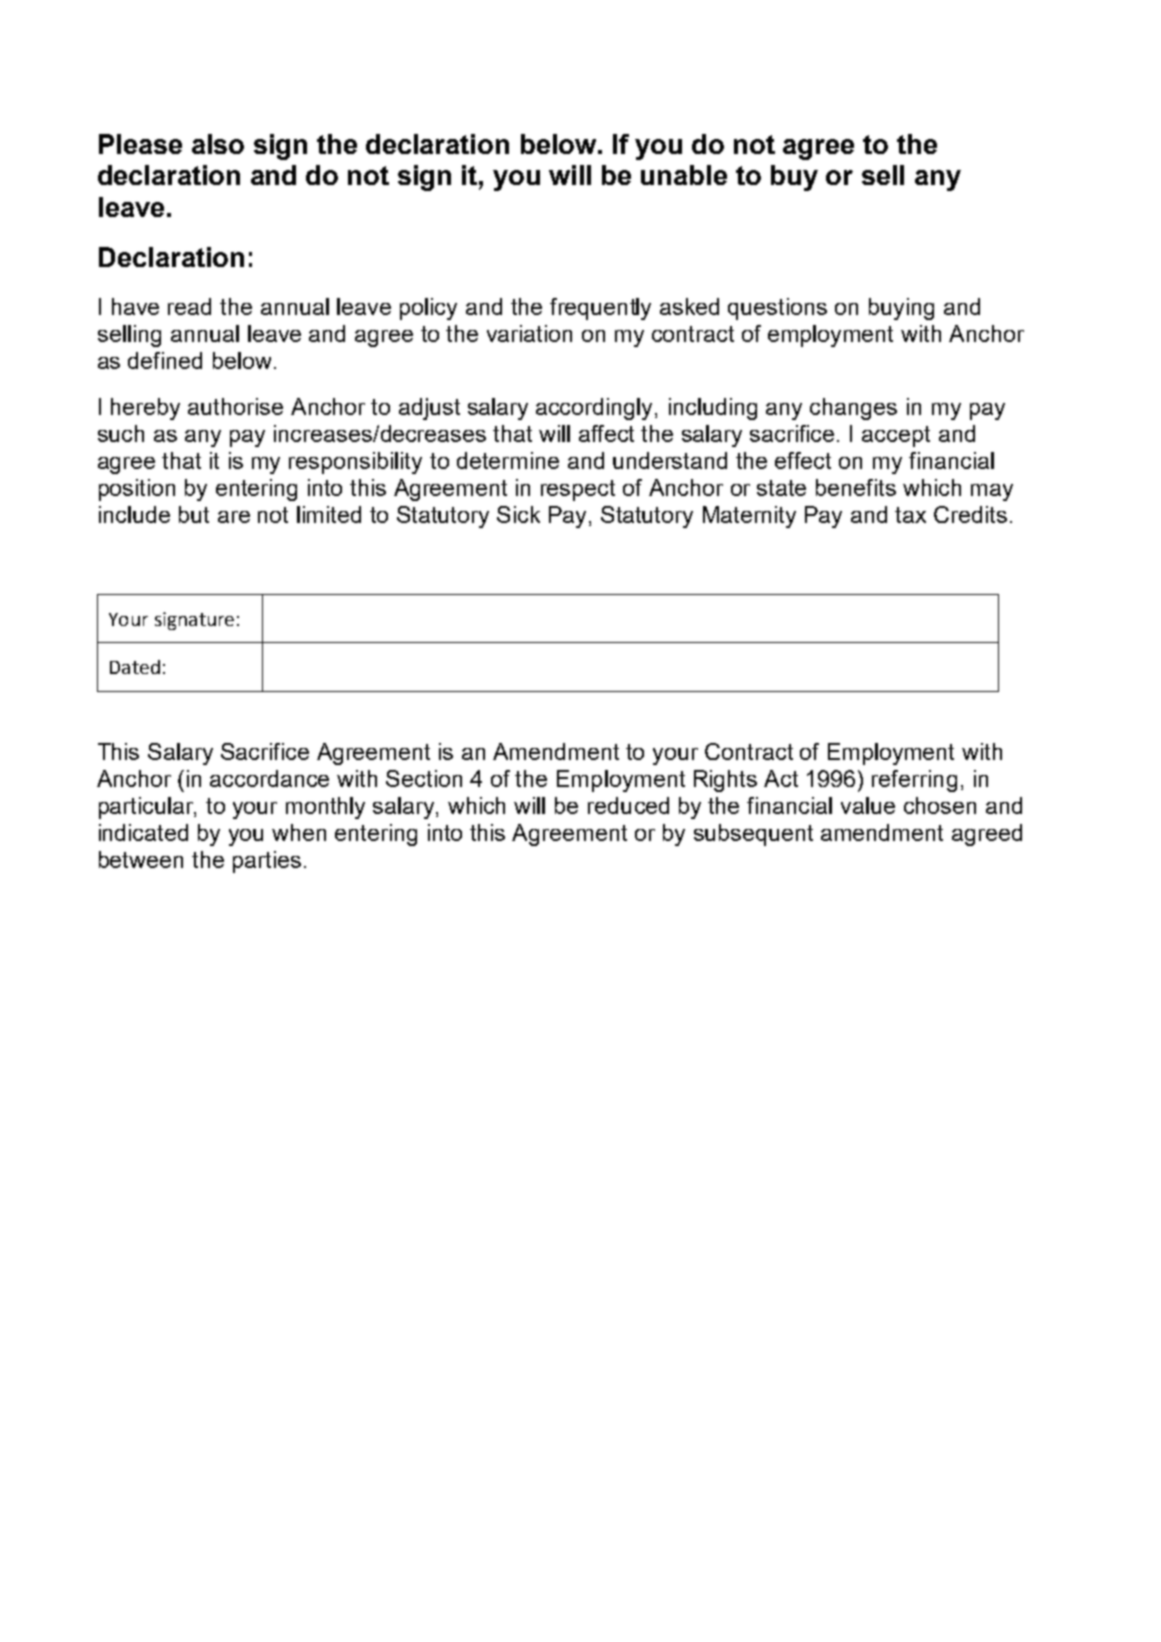 This screenshot has width=1161, height=1642. What do you see at coordinates (135, 667) in the screenshot?
I see `Dated` at bounding box center [135, 667].
